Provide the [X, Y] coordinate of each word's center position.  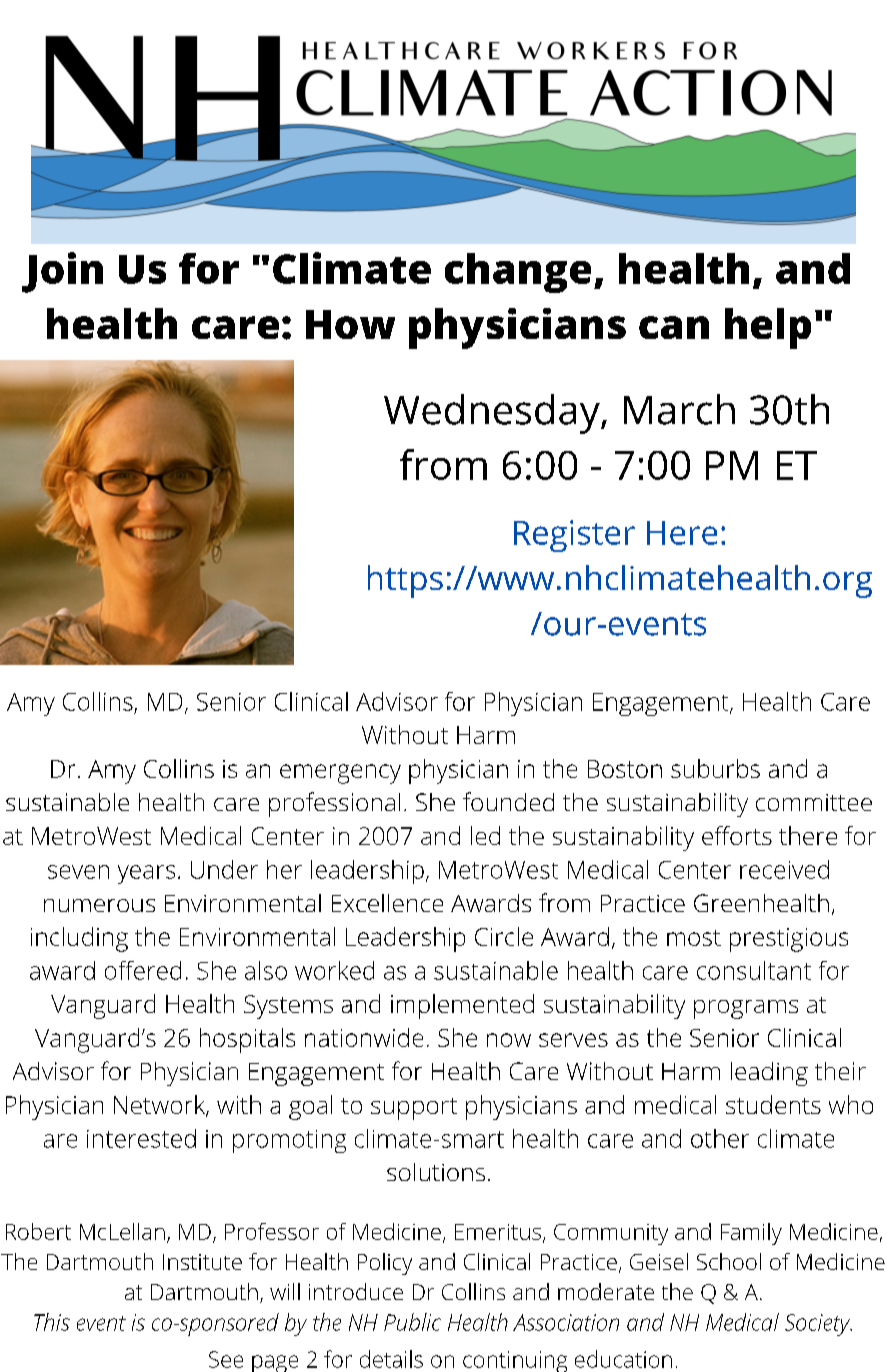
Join [62, 272]
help [768, 328]
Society [818, 1325]
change [518, 273]
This [52, 1322]
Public [412, 1322]
